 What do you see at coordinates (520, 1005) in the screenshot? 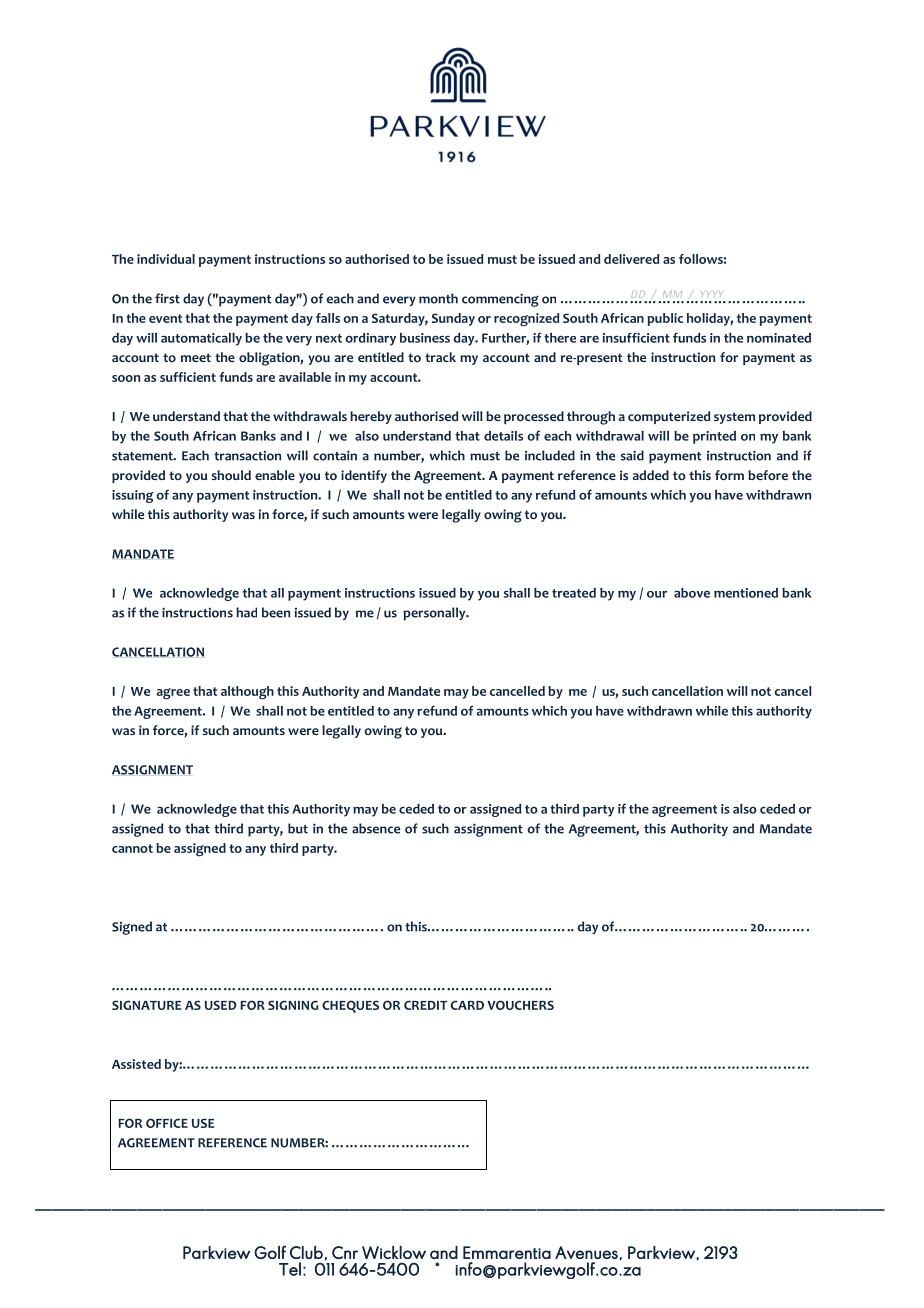
I see `VOUCHERS` at bounding box center [520, 1005].
